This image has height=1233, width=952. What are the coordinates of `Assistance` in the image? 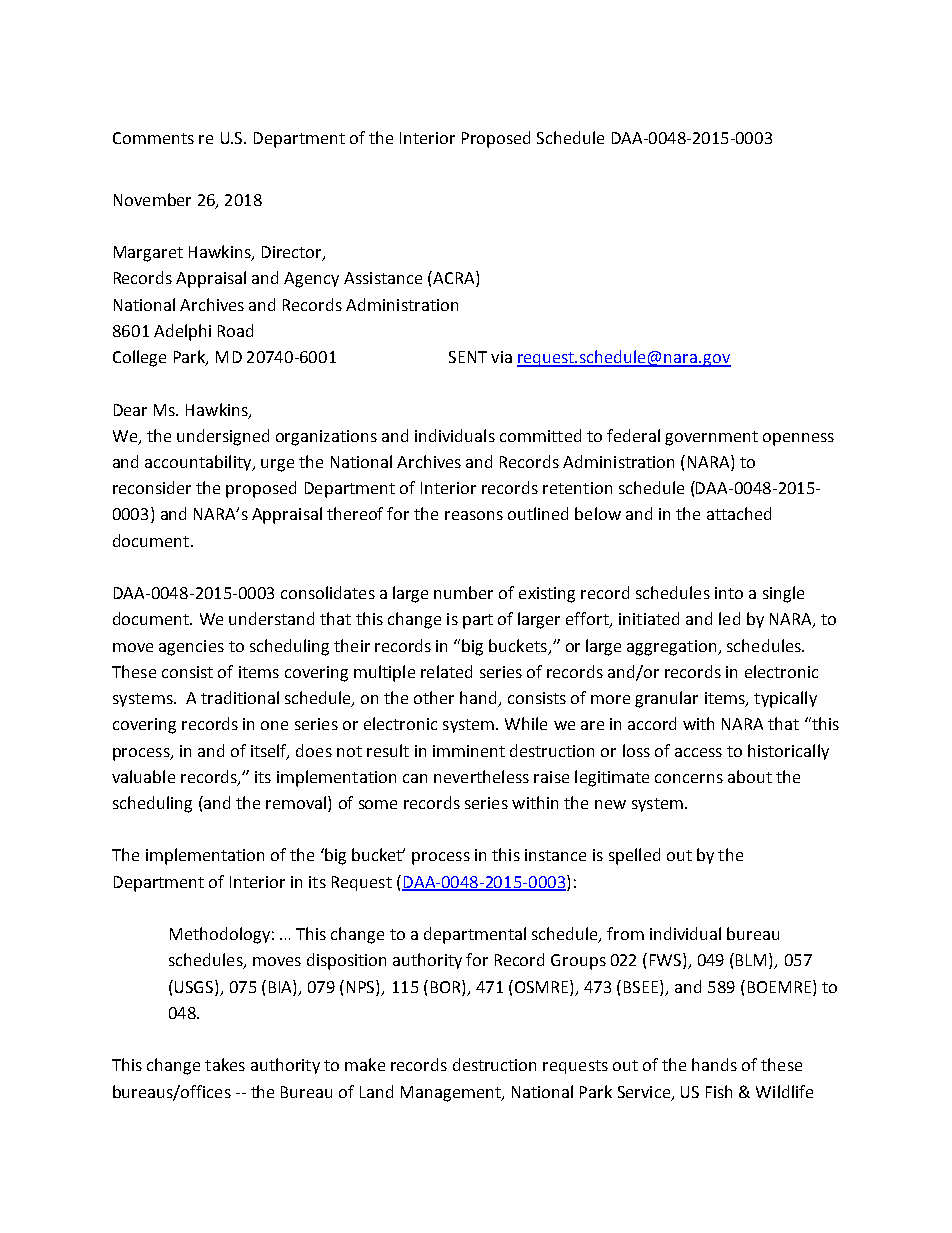 It's located at (383, 278).
